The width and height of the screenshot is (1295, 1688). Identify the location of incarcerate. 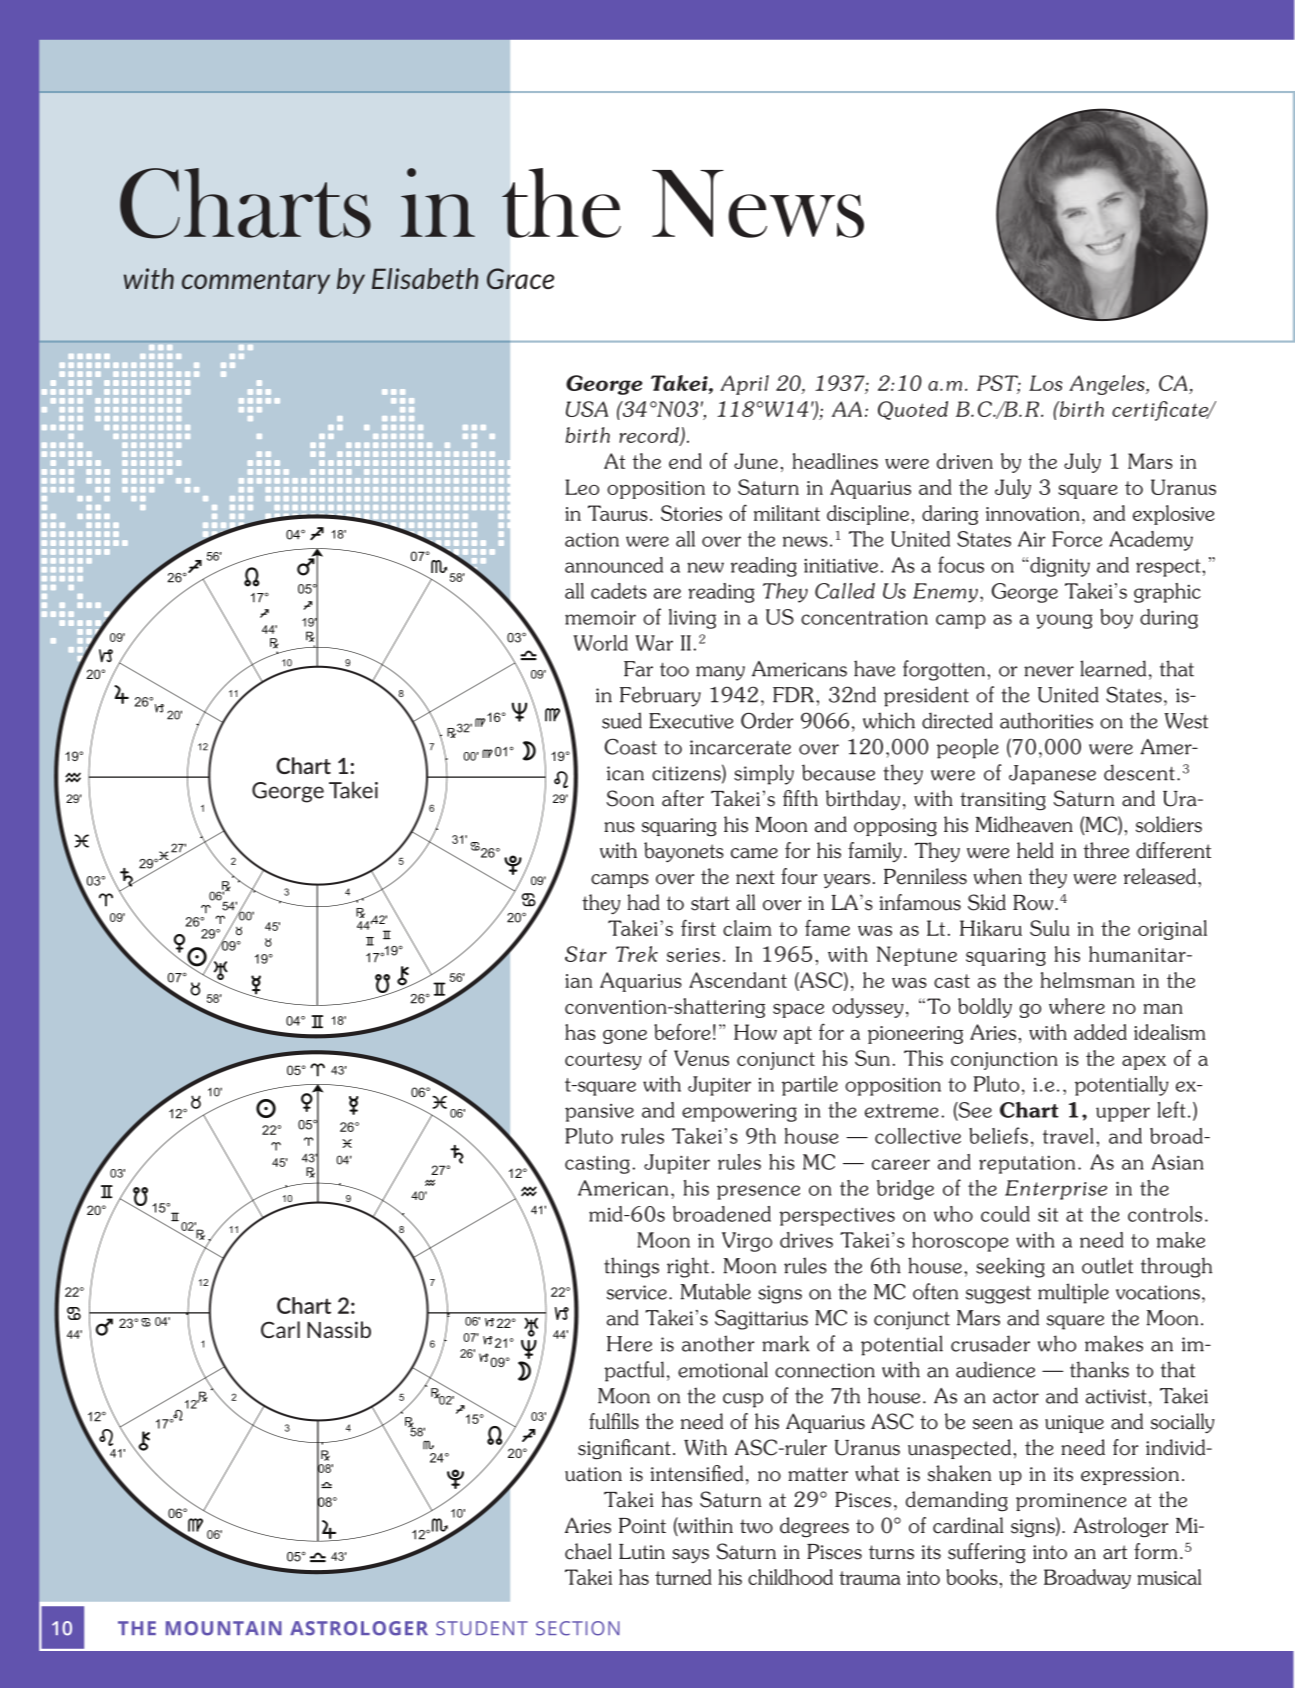
(740, 747).
